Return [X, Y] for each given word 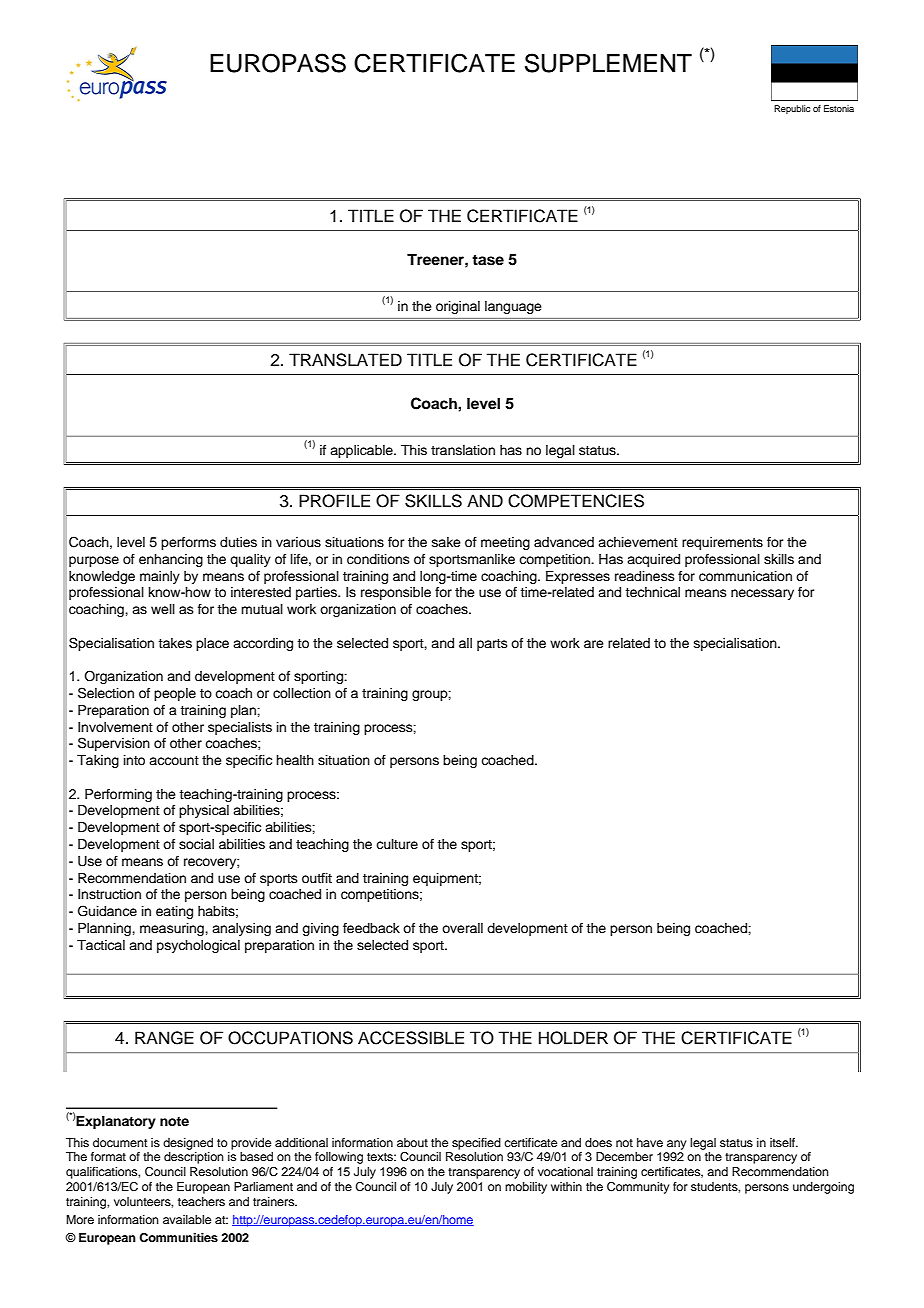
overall [462, 928]
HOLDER [573, 1038]
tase [488, 260]
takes [175, 643]
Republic [792, 109]
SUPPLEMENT [608, 63]
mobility [526, 1188]
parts [492, 645]
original [458, 307]
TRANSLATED [345, 360]
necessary [762, 594]
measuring [173, 929]
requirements [722, 543]
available [187, 1219]
